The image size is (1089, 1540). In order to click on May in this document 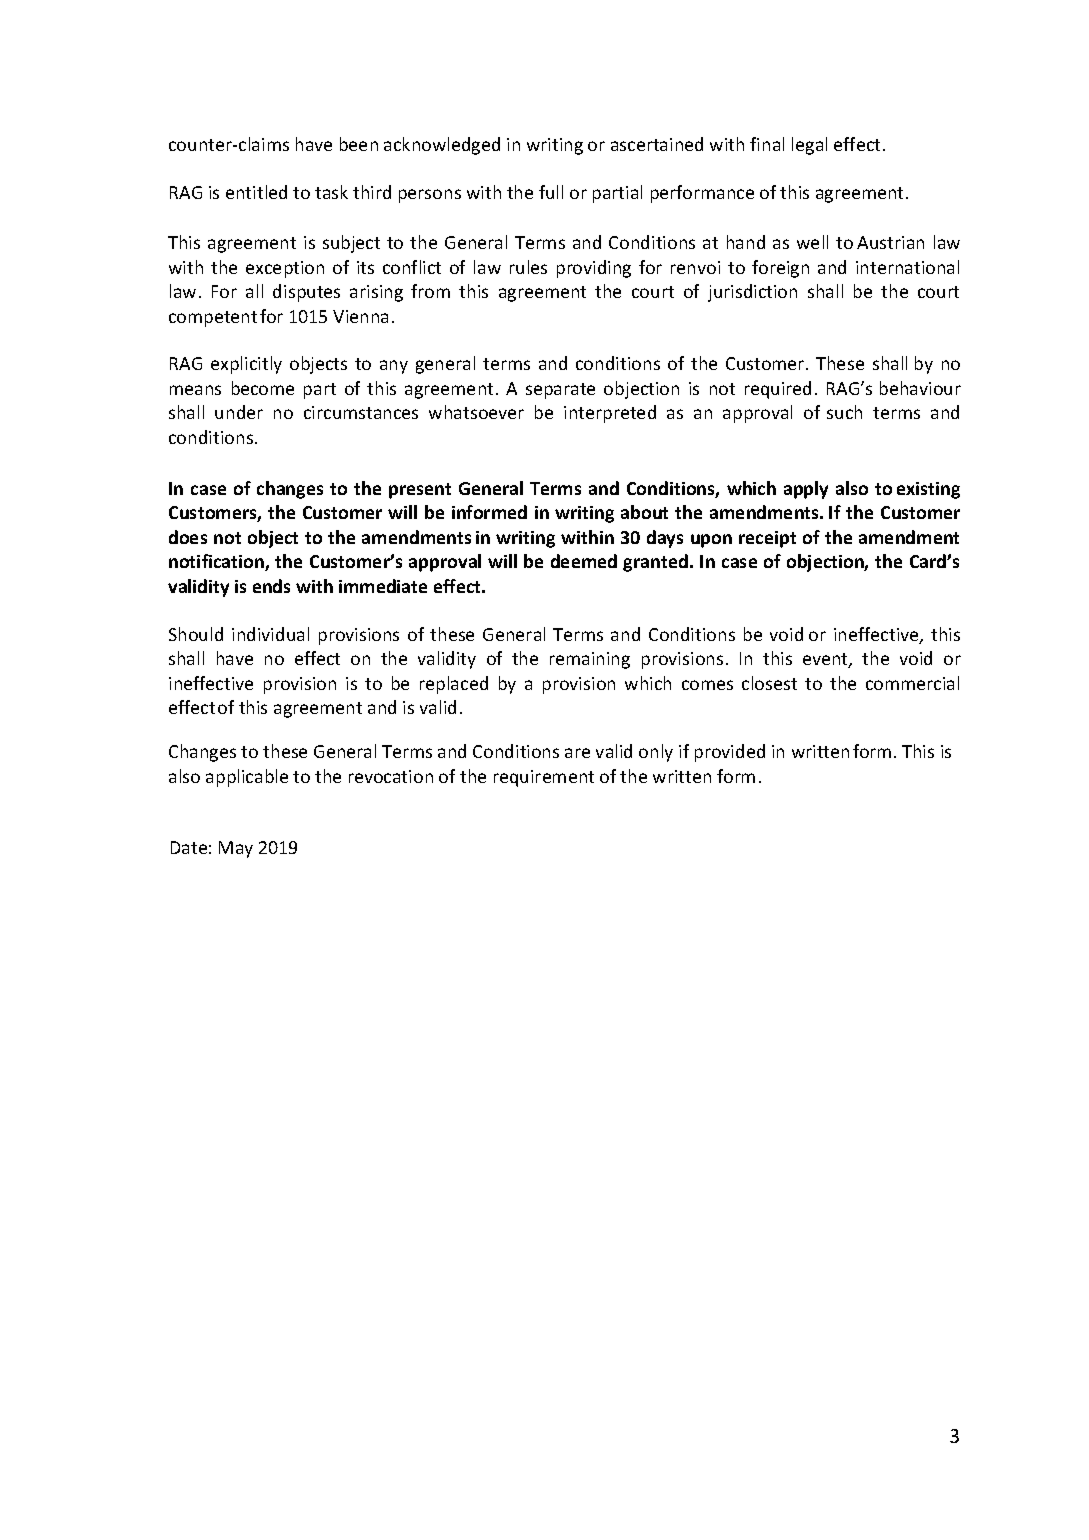, I will do `click(236, 849)`.
